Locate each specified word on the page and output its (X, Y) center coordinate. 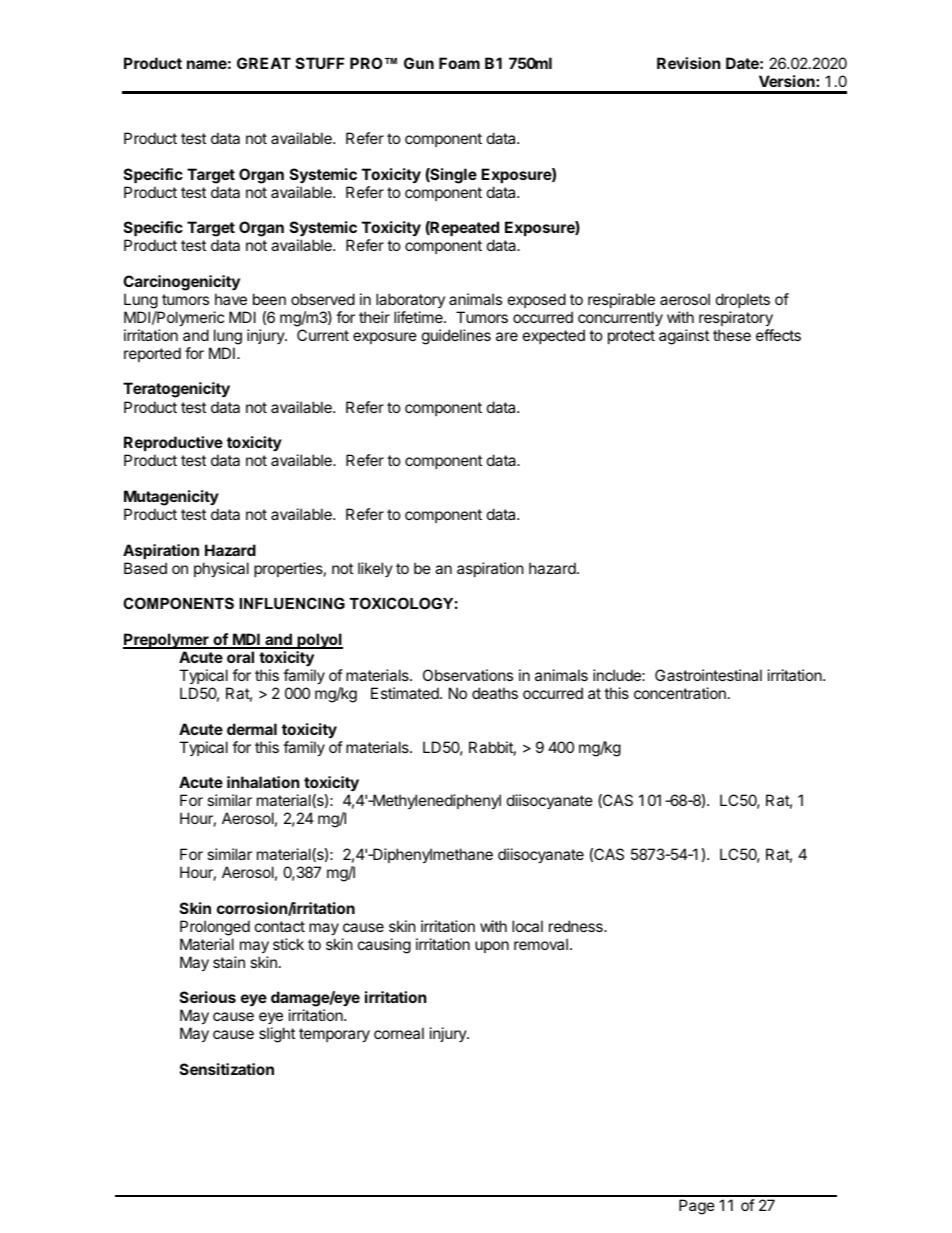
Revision (688, 63)
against (684, 337)
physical (221, 569)
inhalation (263, 782)
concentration (680, 693)
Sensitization (227, 1069)
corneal (399, 1033)
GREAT (264, 63)
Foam (459, 63)
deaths (495, 693)
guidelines (456, 337)
